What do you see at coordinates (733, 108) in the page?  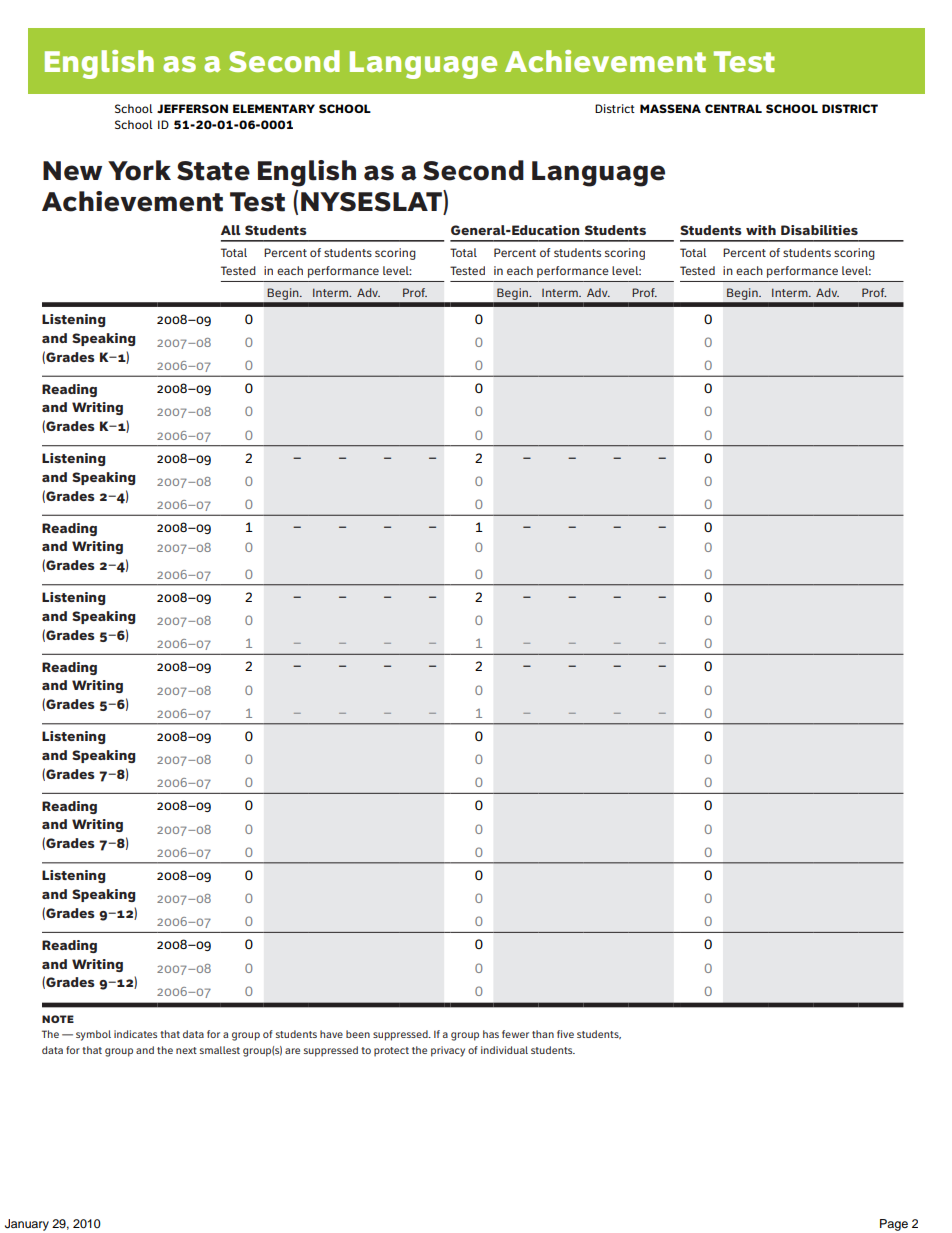 I see `CENTRAL` at bounding box center [733, 108].
